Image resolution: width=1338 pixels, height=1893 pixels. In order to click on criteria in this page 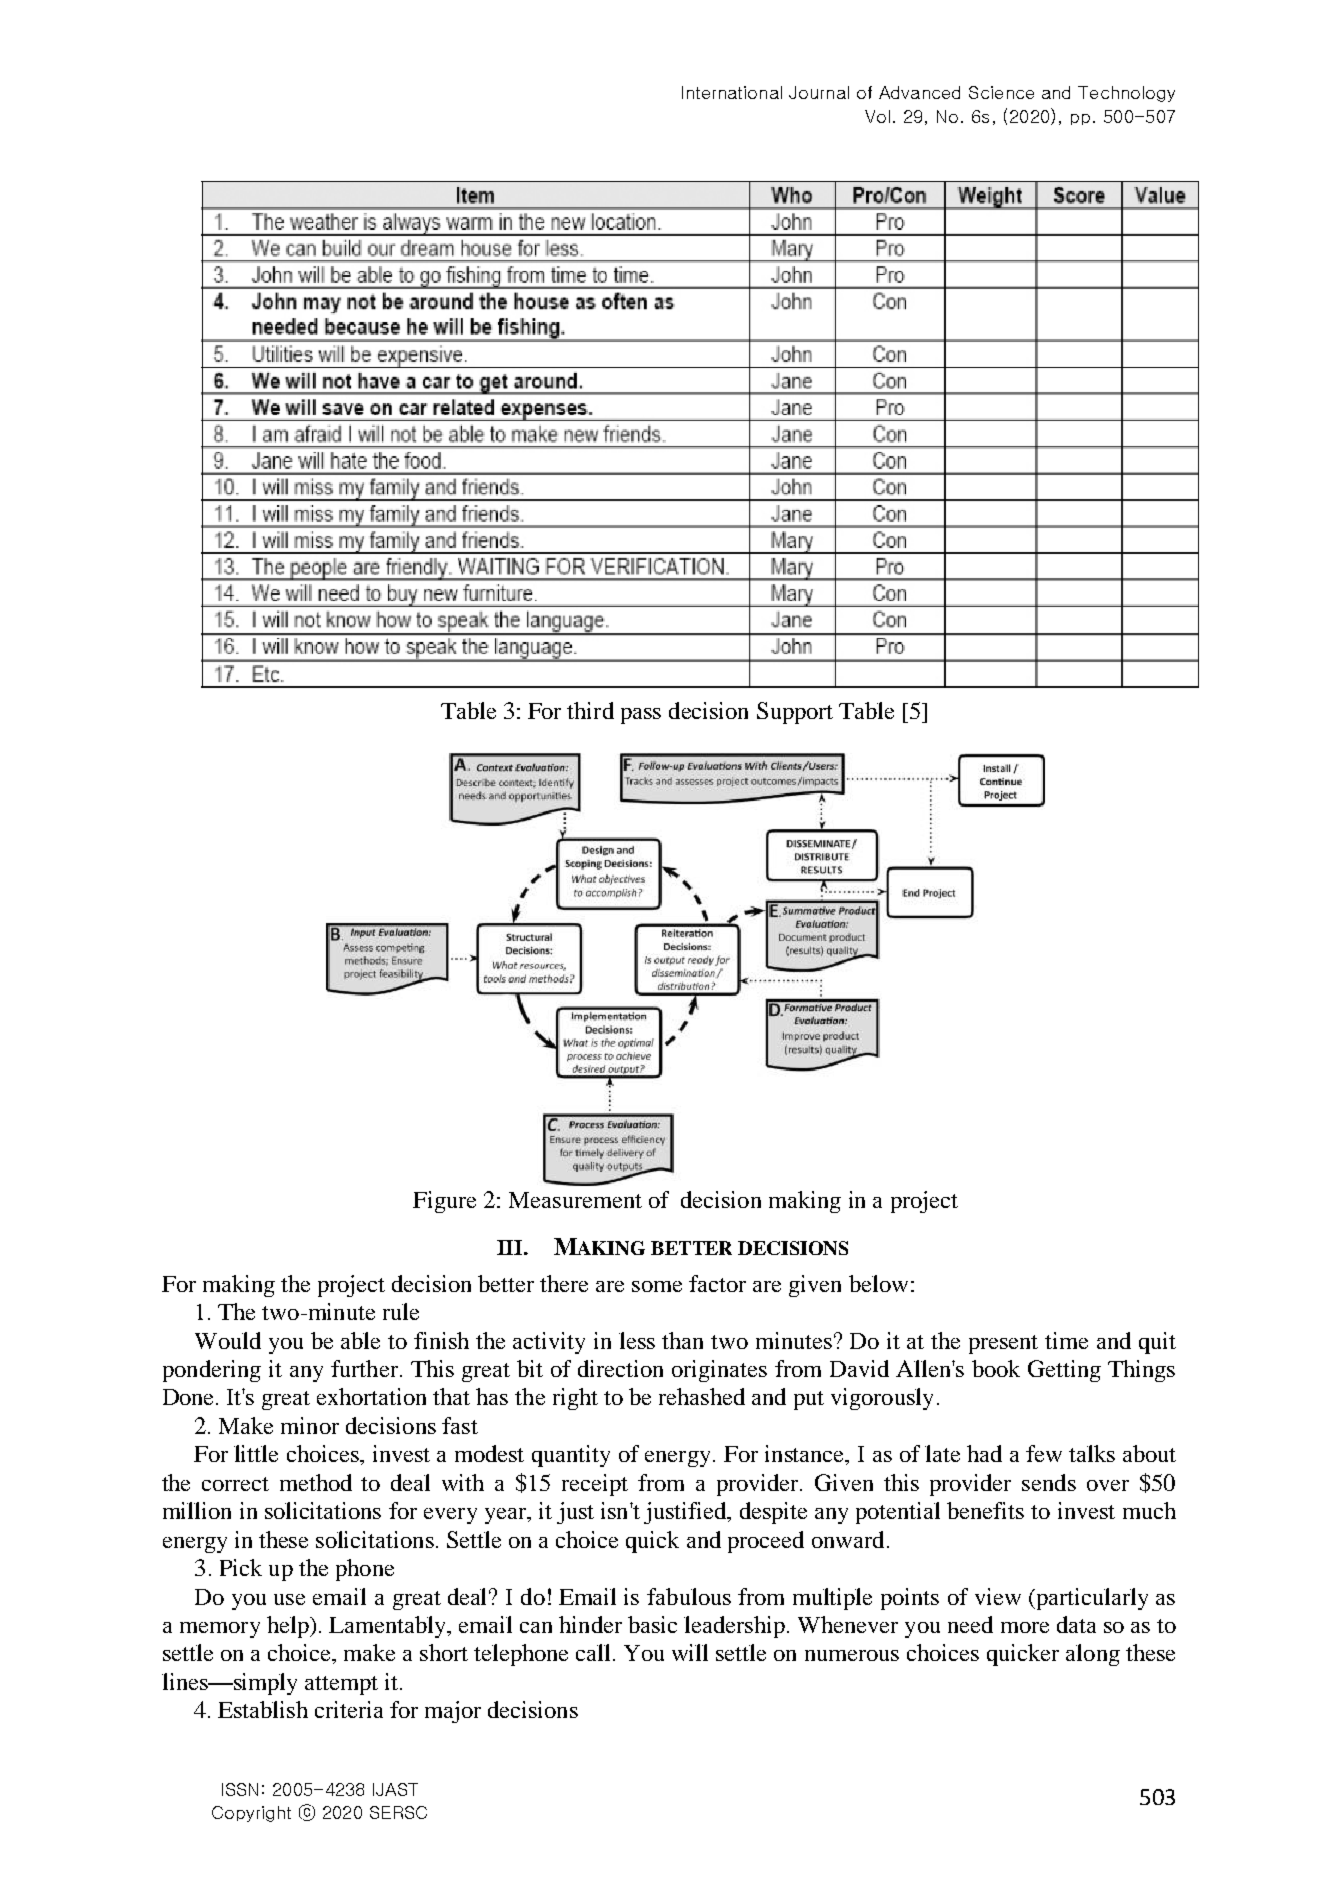, I will do `click(349, 1709)`.
